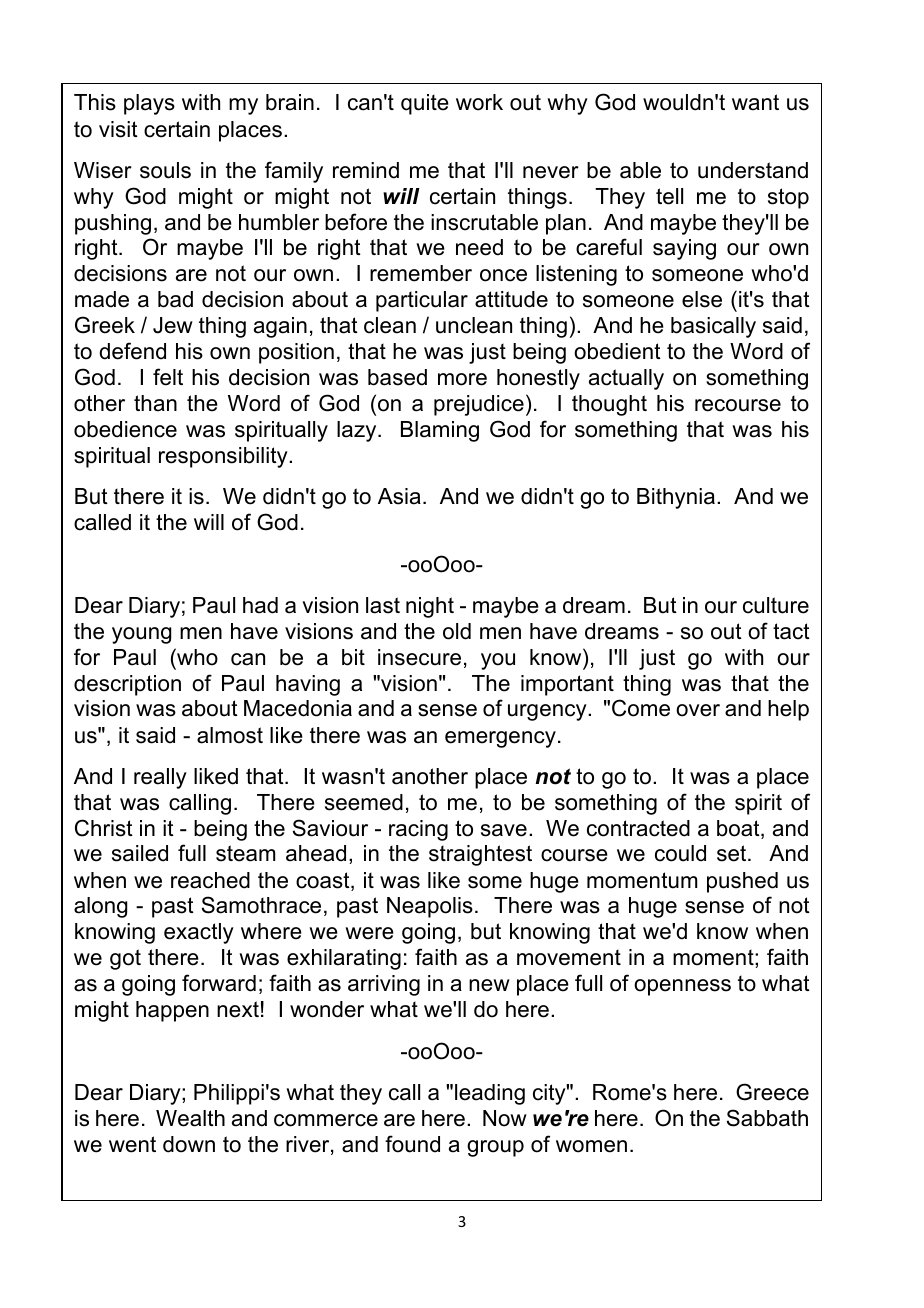 The width and height of the screenshot is (924, 1308). Describe the element at coordinates (698, 710) in the screenshot. I see `over` at that location.
